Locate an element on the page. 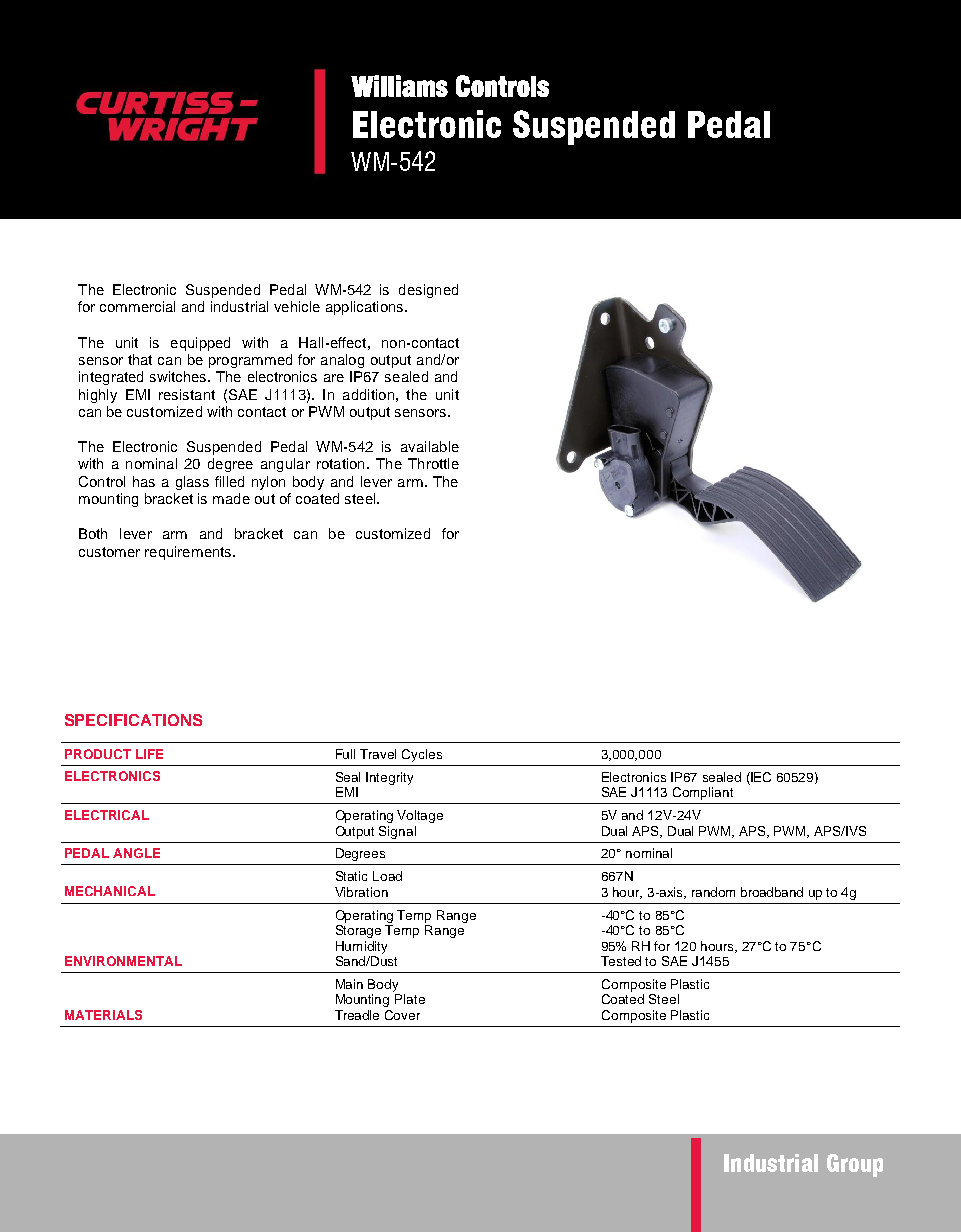 The height and width of the image is (1232, 961). vehicle is located at coordinates (297, 306).
